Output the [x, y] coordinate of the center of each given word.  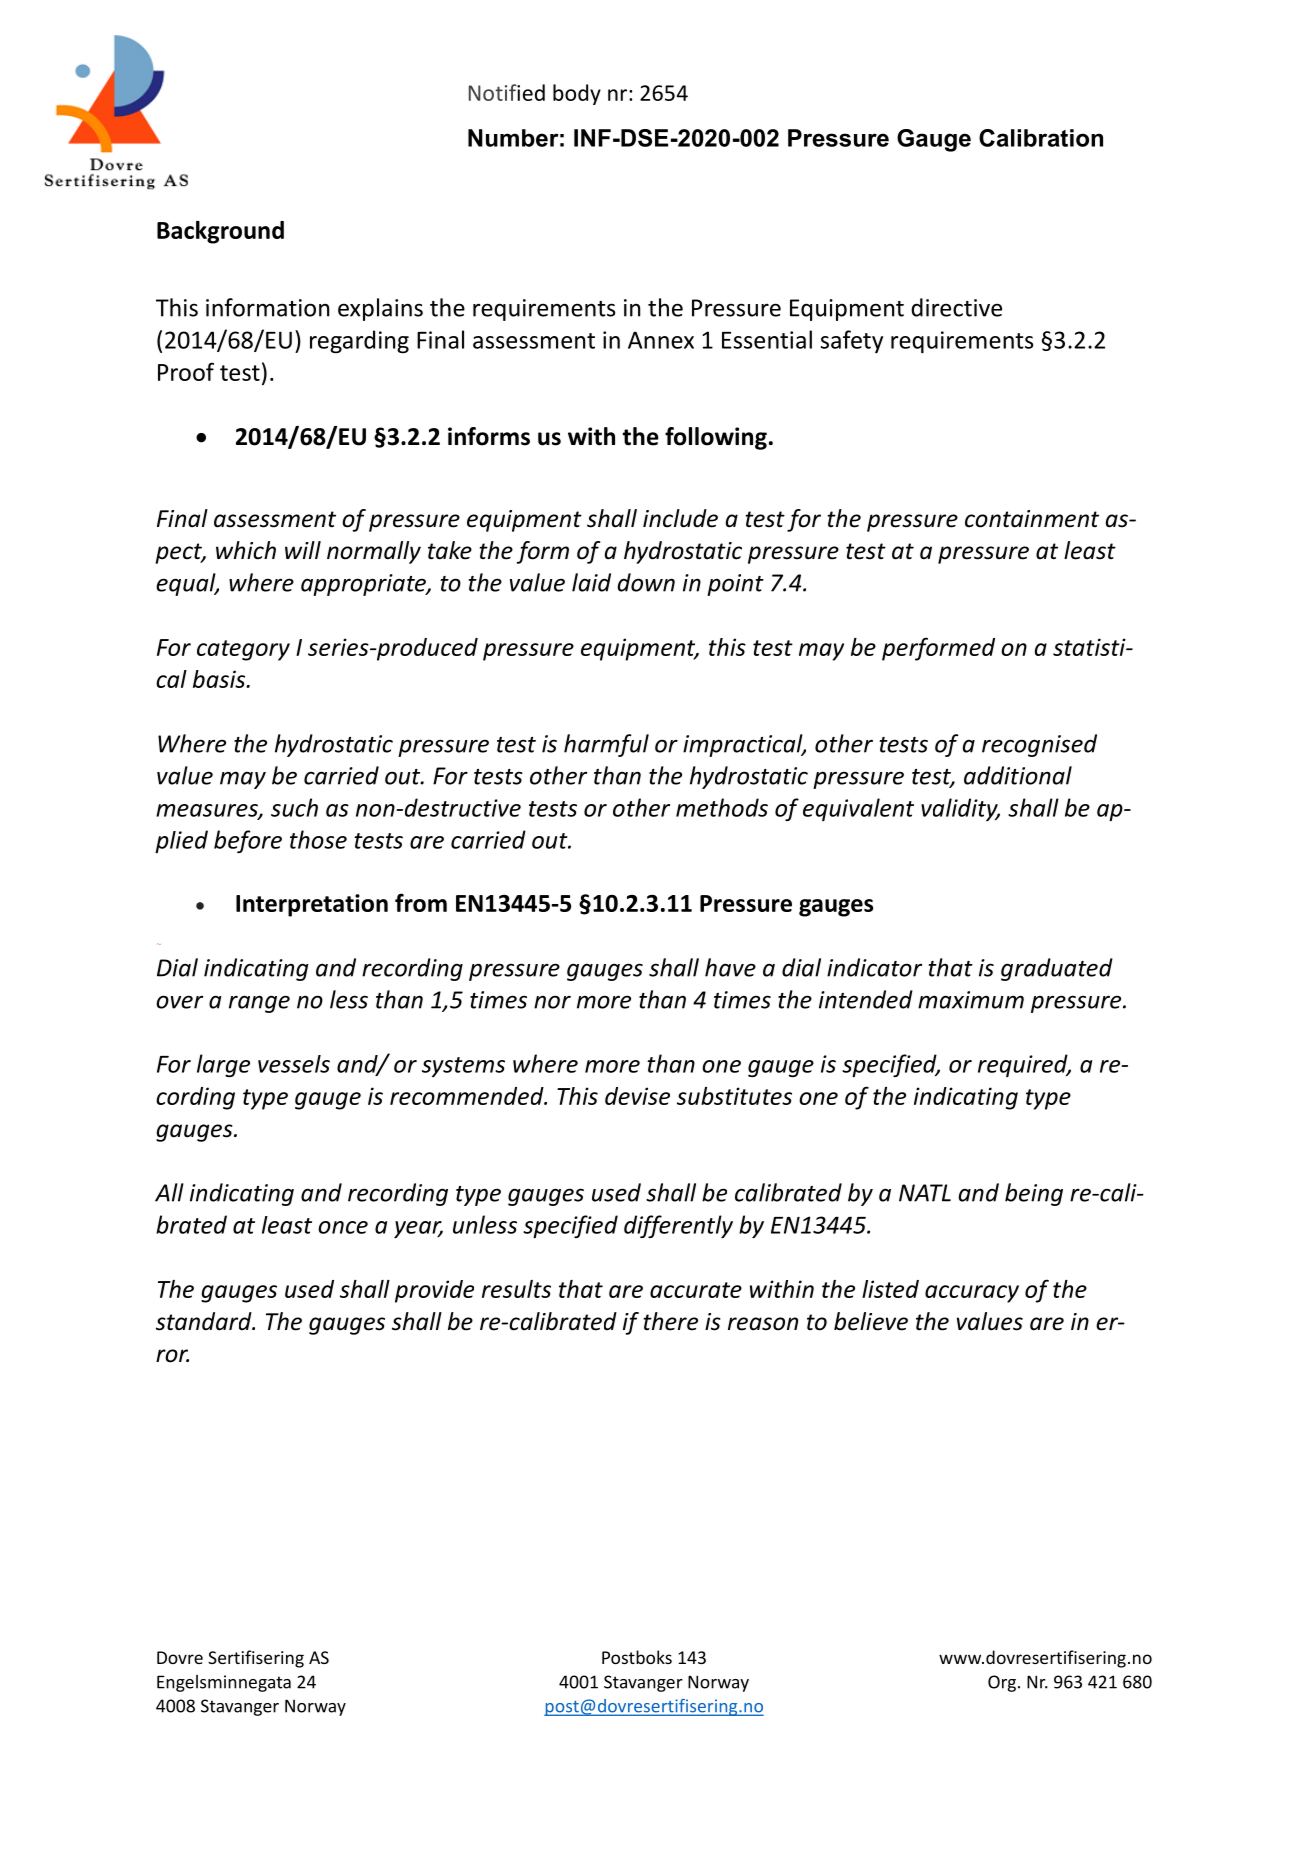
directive [956, 307]
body [577, 94]
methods [722, 807]
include [680, 518]
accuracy [972, 1294]
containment [1032, 519]
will [303, 550]
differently [678, 1226]
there [671, 1321]
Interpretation [312, 905]
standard [205, 1321]
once [343, 1227]
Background [220, 232]
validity [960, 809]
